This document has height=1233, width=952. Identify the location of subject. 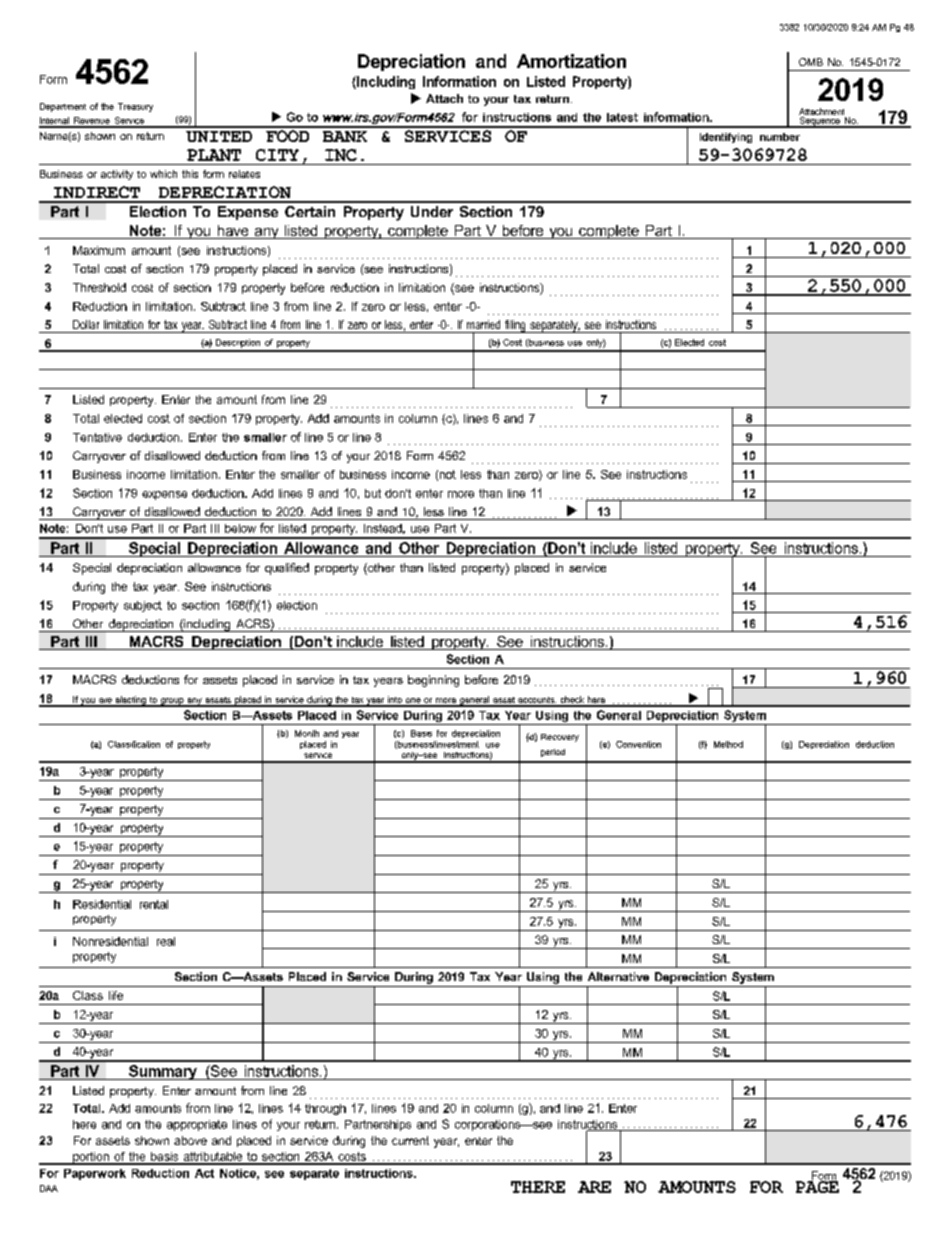
(143, 606).
